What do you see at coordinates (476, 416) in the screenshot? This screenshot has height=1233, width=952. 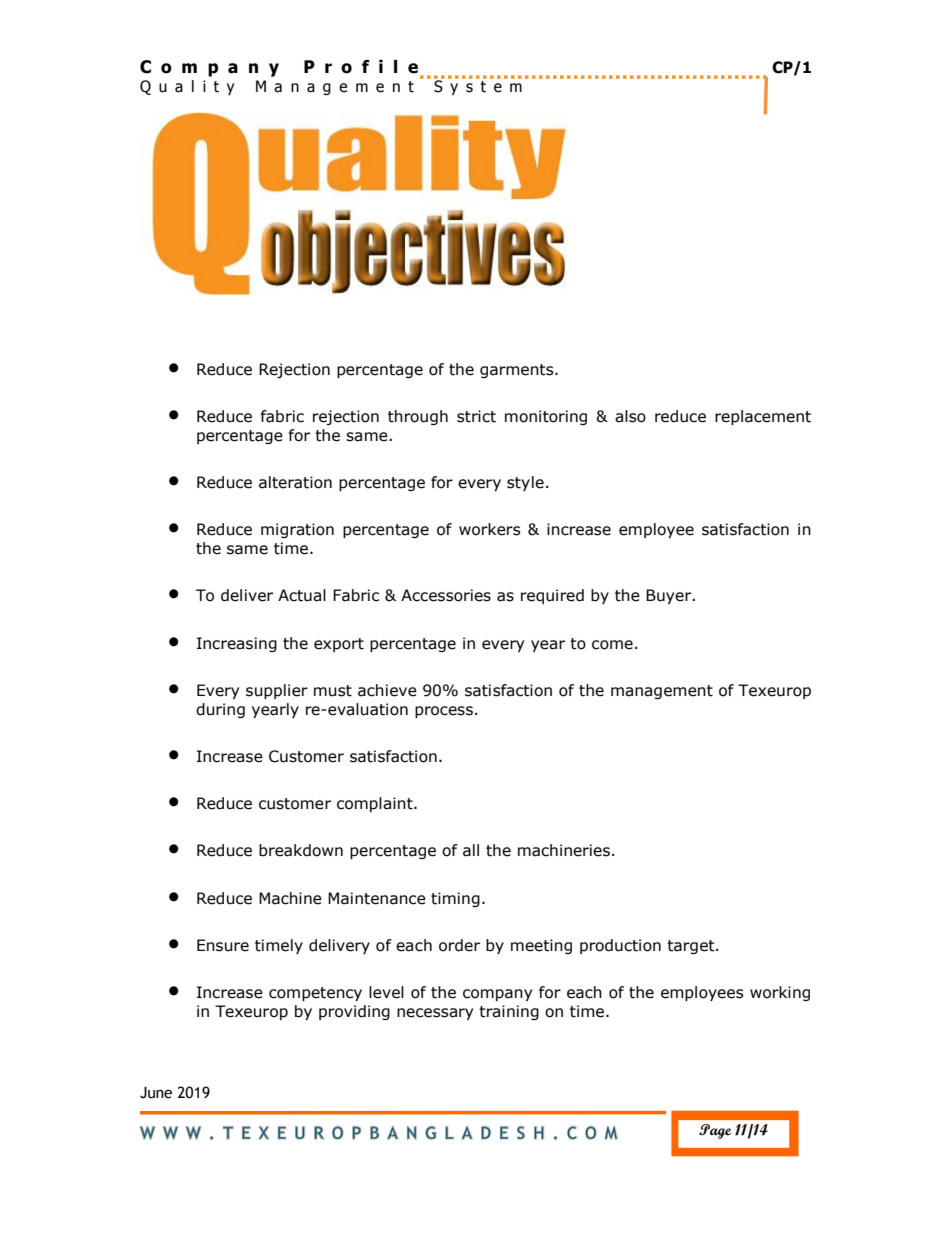 I see `strict` at bounding box center [476, 416].
